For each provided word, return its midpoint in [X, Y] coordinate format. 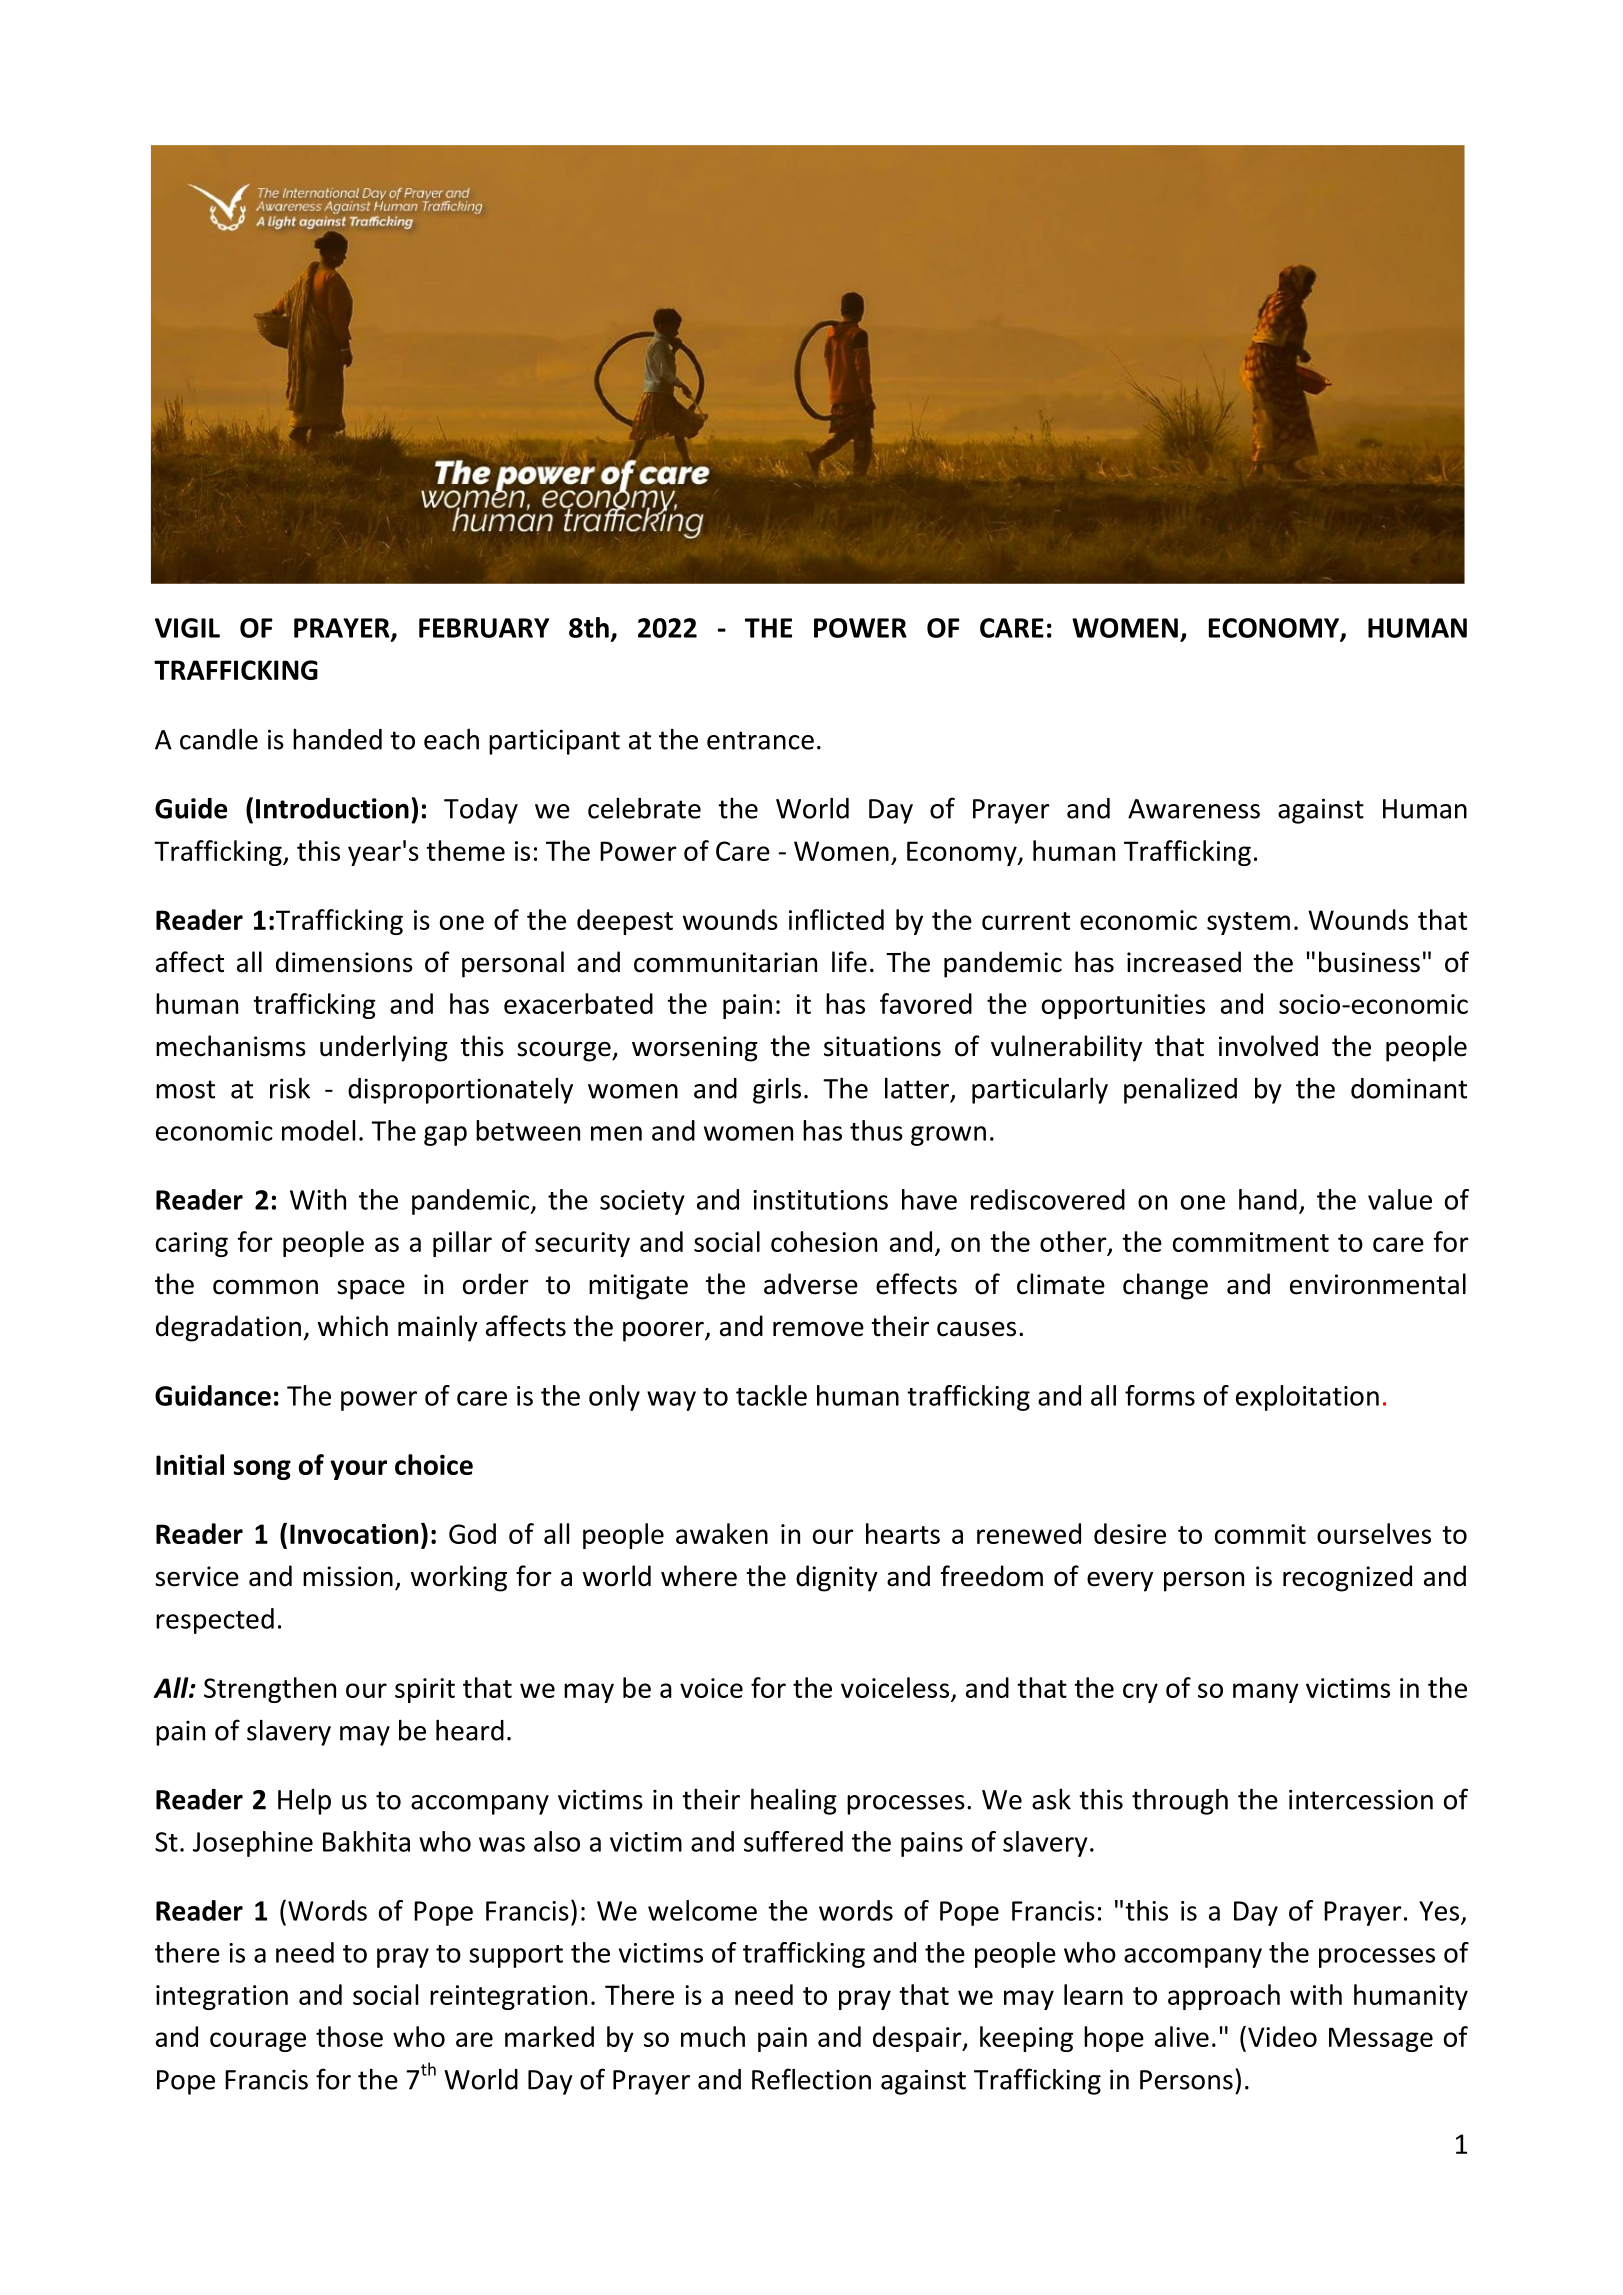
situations [882, 1046]
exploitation [1307, 1398]
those [349, 2036]
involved [1268, 1046]
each [451, 739]
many [1266, 1693]
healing [794, 1801]
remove [818, 1329]
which [353, 1326]
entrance [760, 740]
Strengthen [270, 1690]
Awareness [1194, 809]
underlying [384, 1048]
